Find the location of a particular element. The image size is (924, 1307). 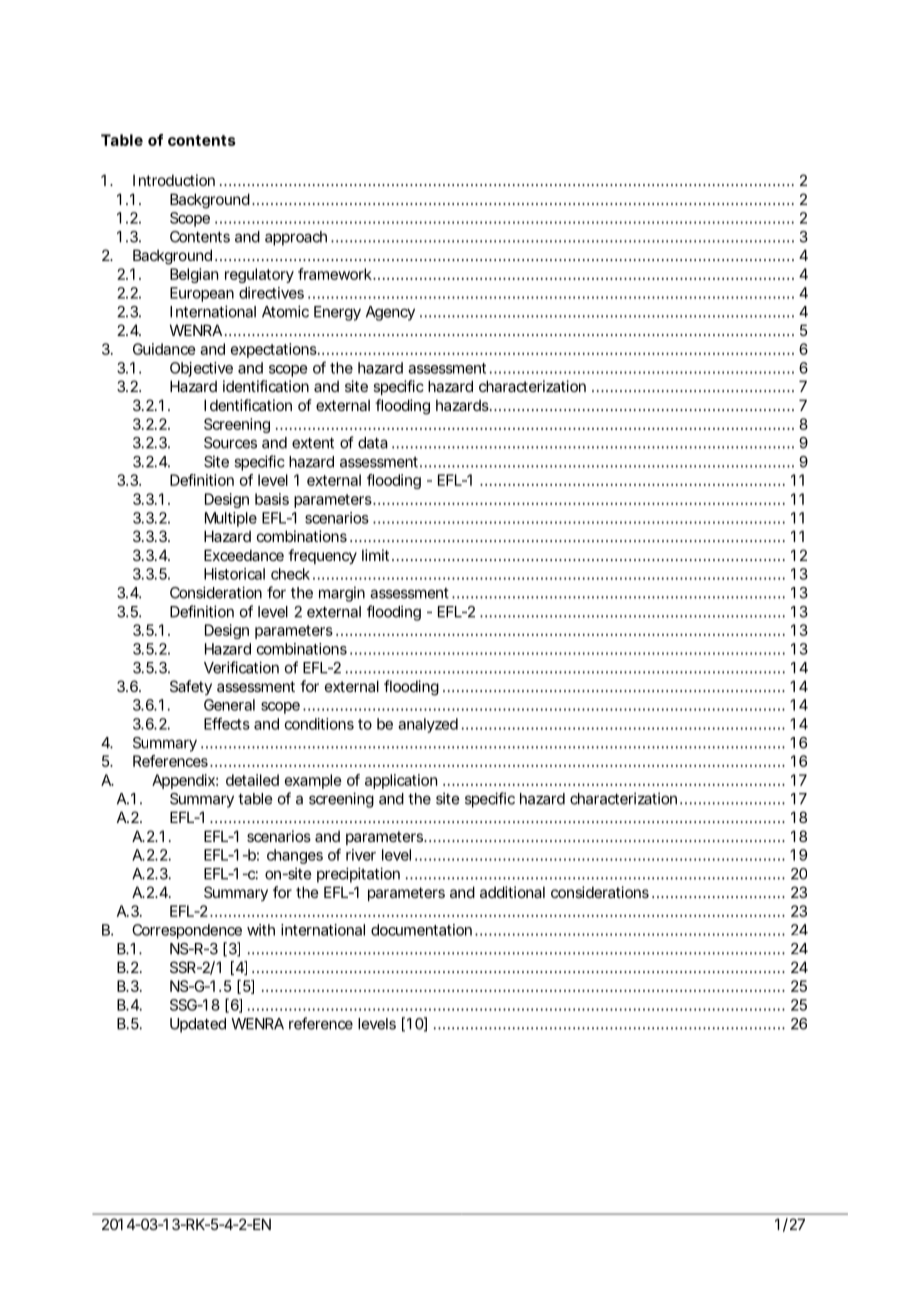

approach is located at coordinates (296, 238).
